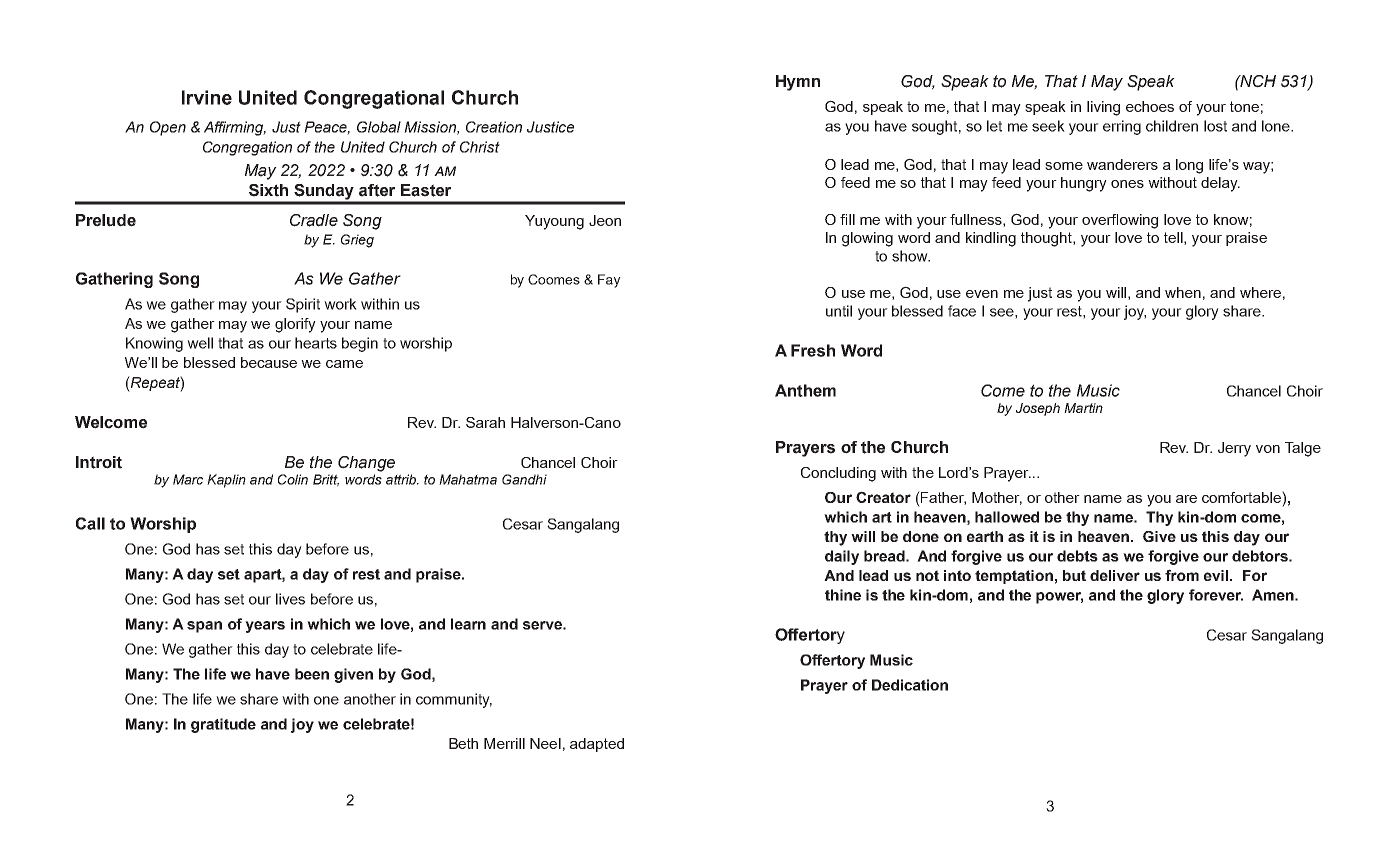  Describe the element at coordinates (798, 83) in the screenshot. I see `Hymn` at that location.
